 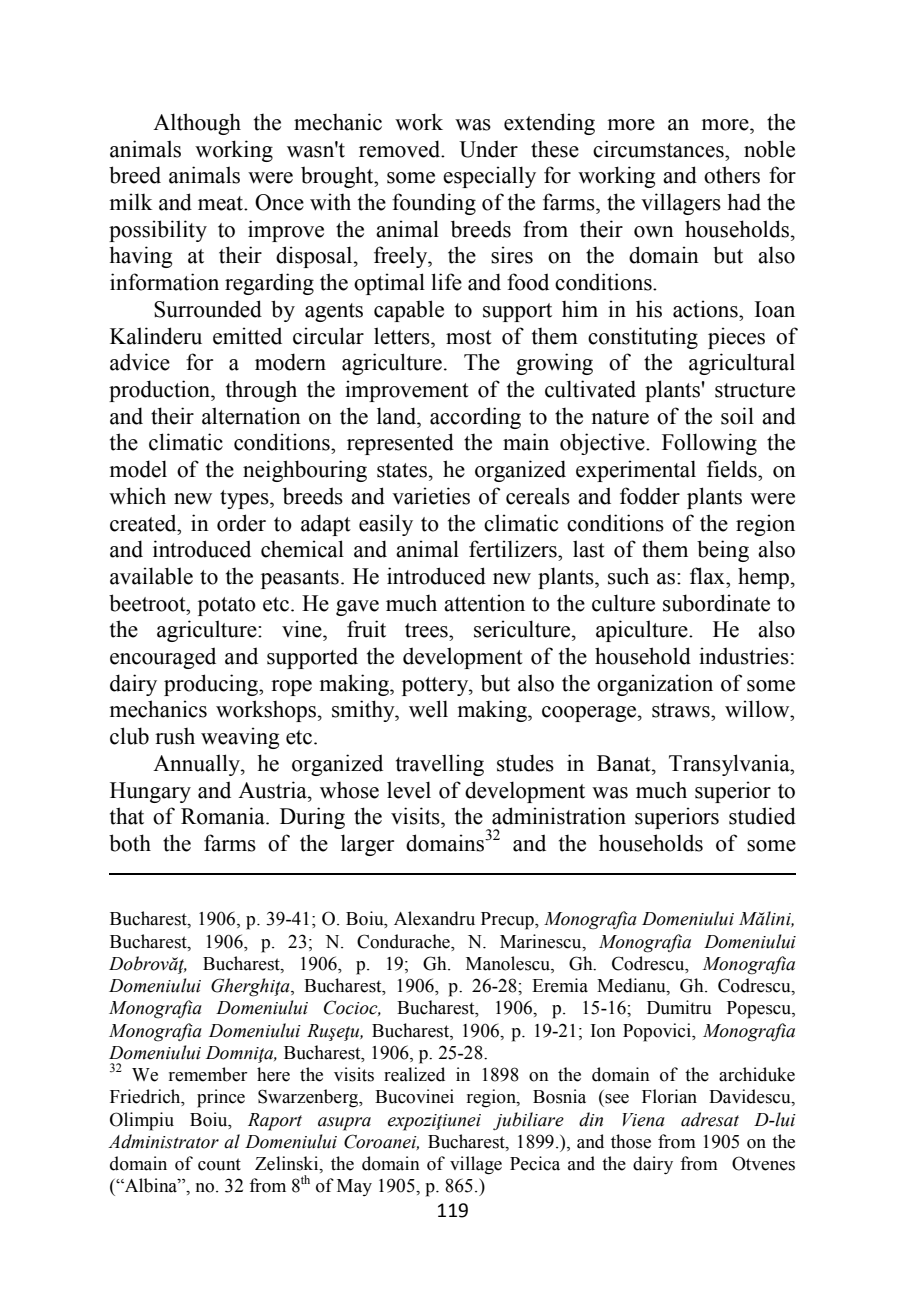 What do you see at coordinates (245, 499) in the screenshot?
I see `types` at bounding box center [245, 499].
